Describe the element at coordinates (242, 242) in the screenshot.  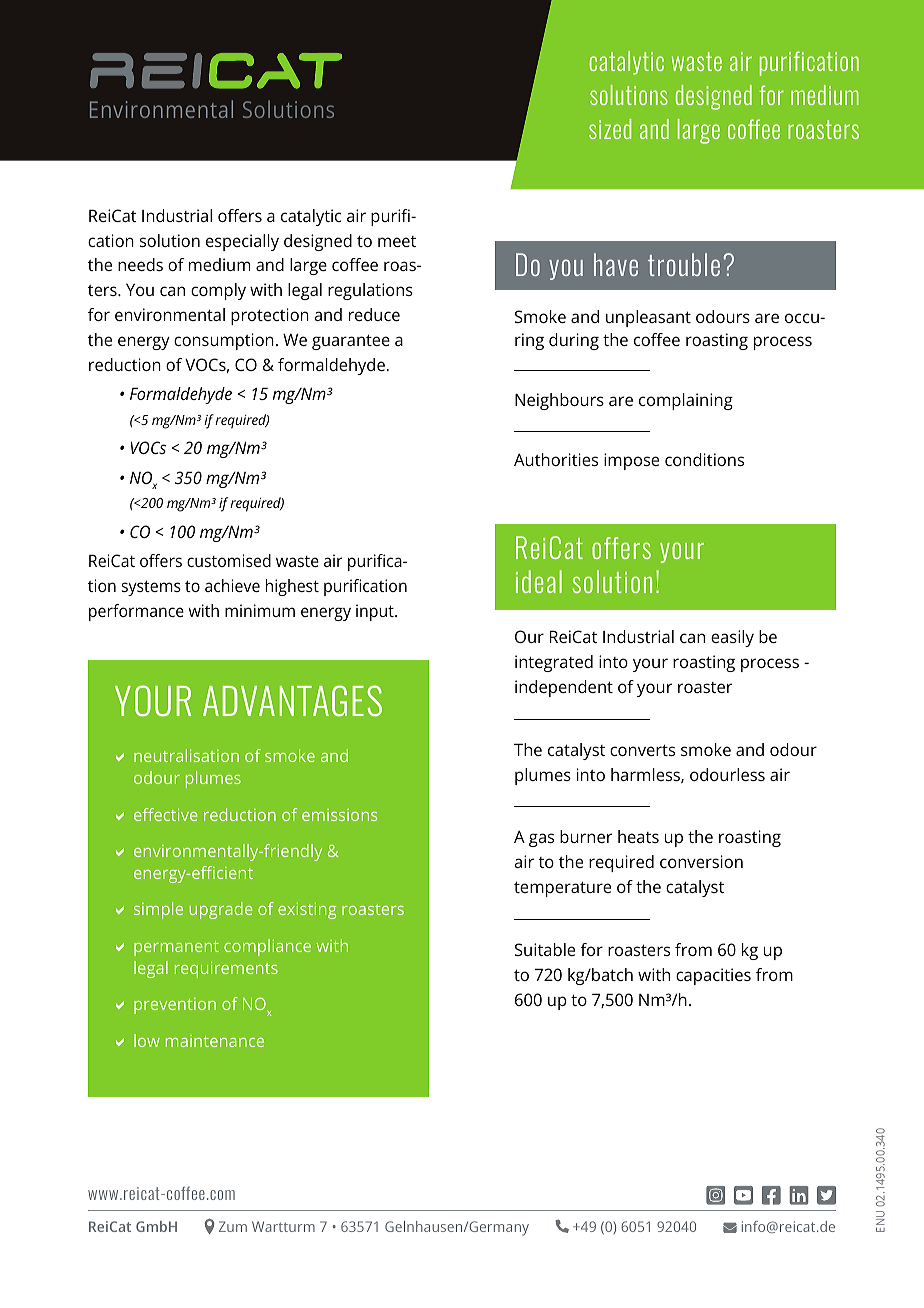
I see `especially` at that location.
